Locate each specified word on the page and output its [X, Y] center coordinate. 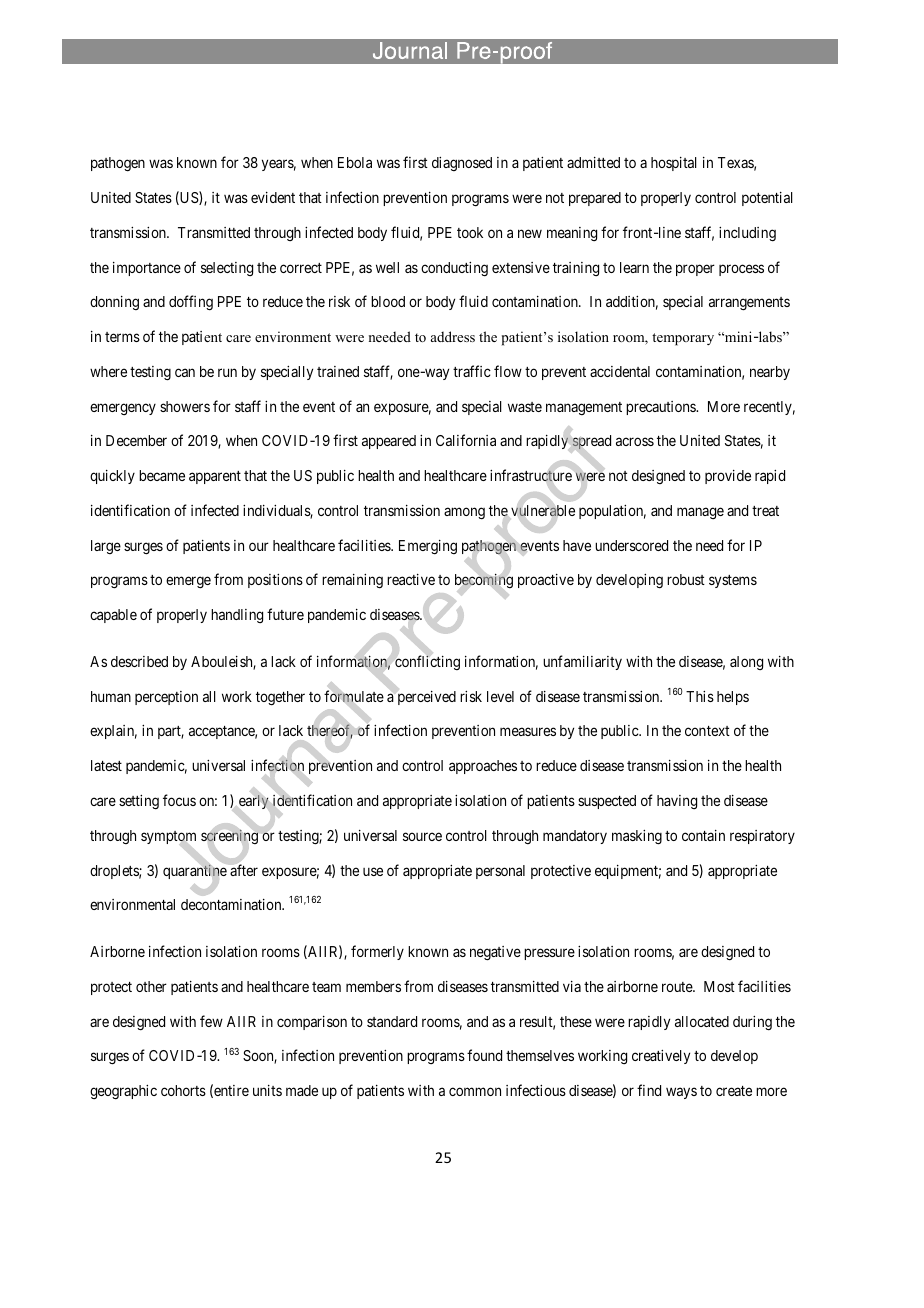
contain [703, 835]
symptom [168, 837]
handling [237, 616]
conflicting [427, 662]
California [466, 440]
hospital [674, 164]
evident [273, 197]
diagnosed [462, 164]
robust [686, 579]
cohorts [183, 1090]
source [422, 836]
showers [185, 406]
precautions [661, 408]
